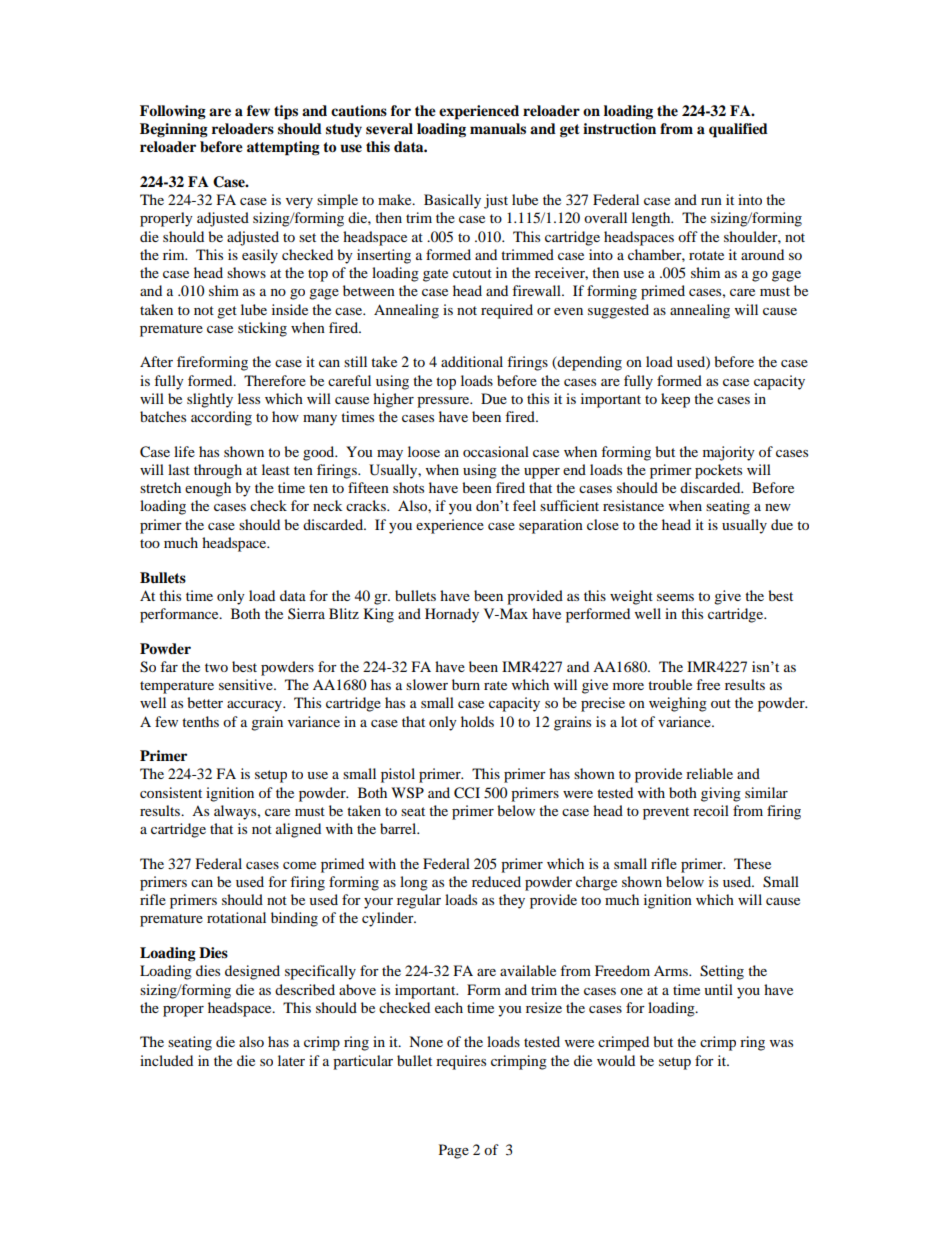 The width and height of the document is (952, 1233). What do you see at coordinates (216, 667) in the document?
I see `two` at bounding box center [216, 667].
